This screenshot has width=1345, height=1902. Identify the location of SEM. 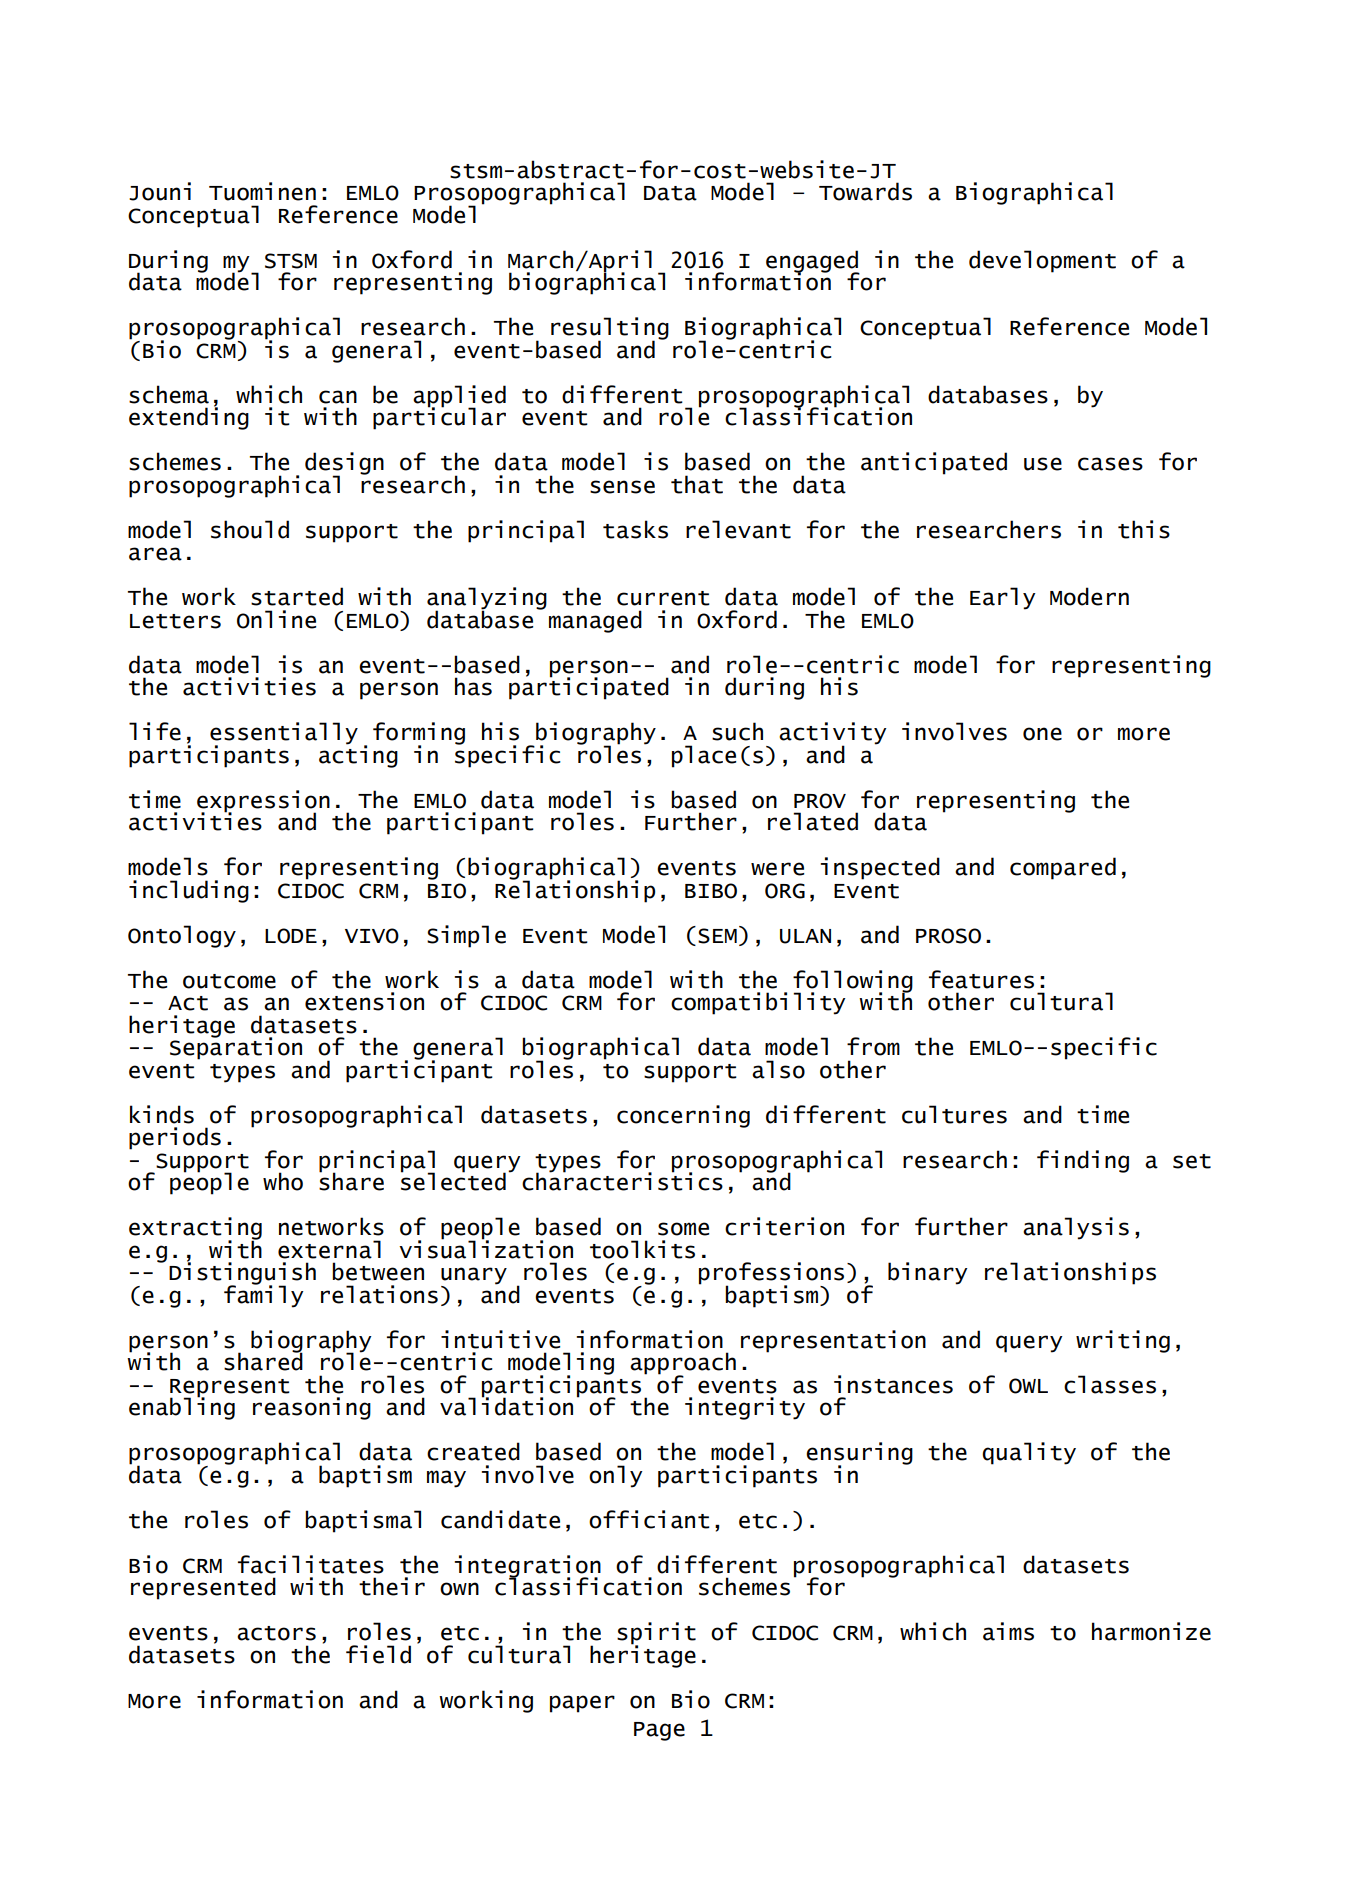
(717, 936).
